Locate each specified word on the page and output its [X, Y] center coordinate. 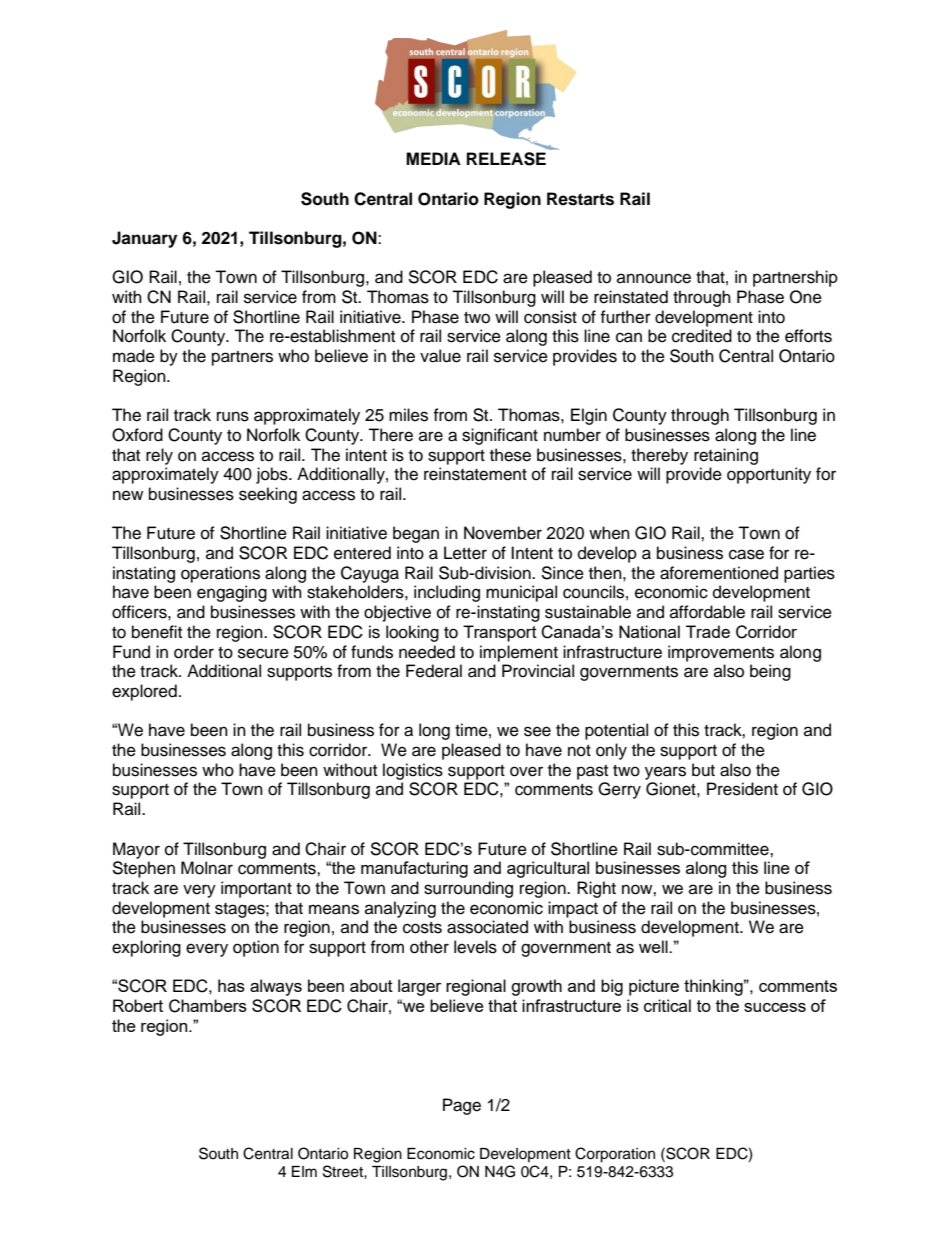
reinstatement [475, 474]
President [742, 789]
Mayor [136, 850]
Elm [304, 1171]
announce [654, 278]
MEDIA [433, 158]
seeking [268, 495]
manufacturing [414, 869]
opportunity [769, 475]
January [144, 239]
